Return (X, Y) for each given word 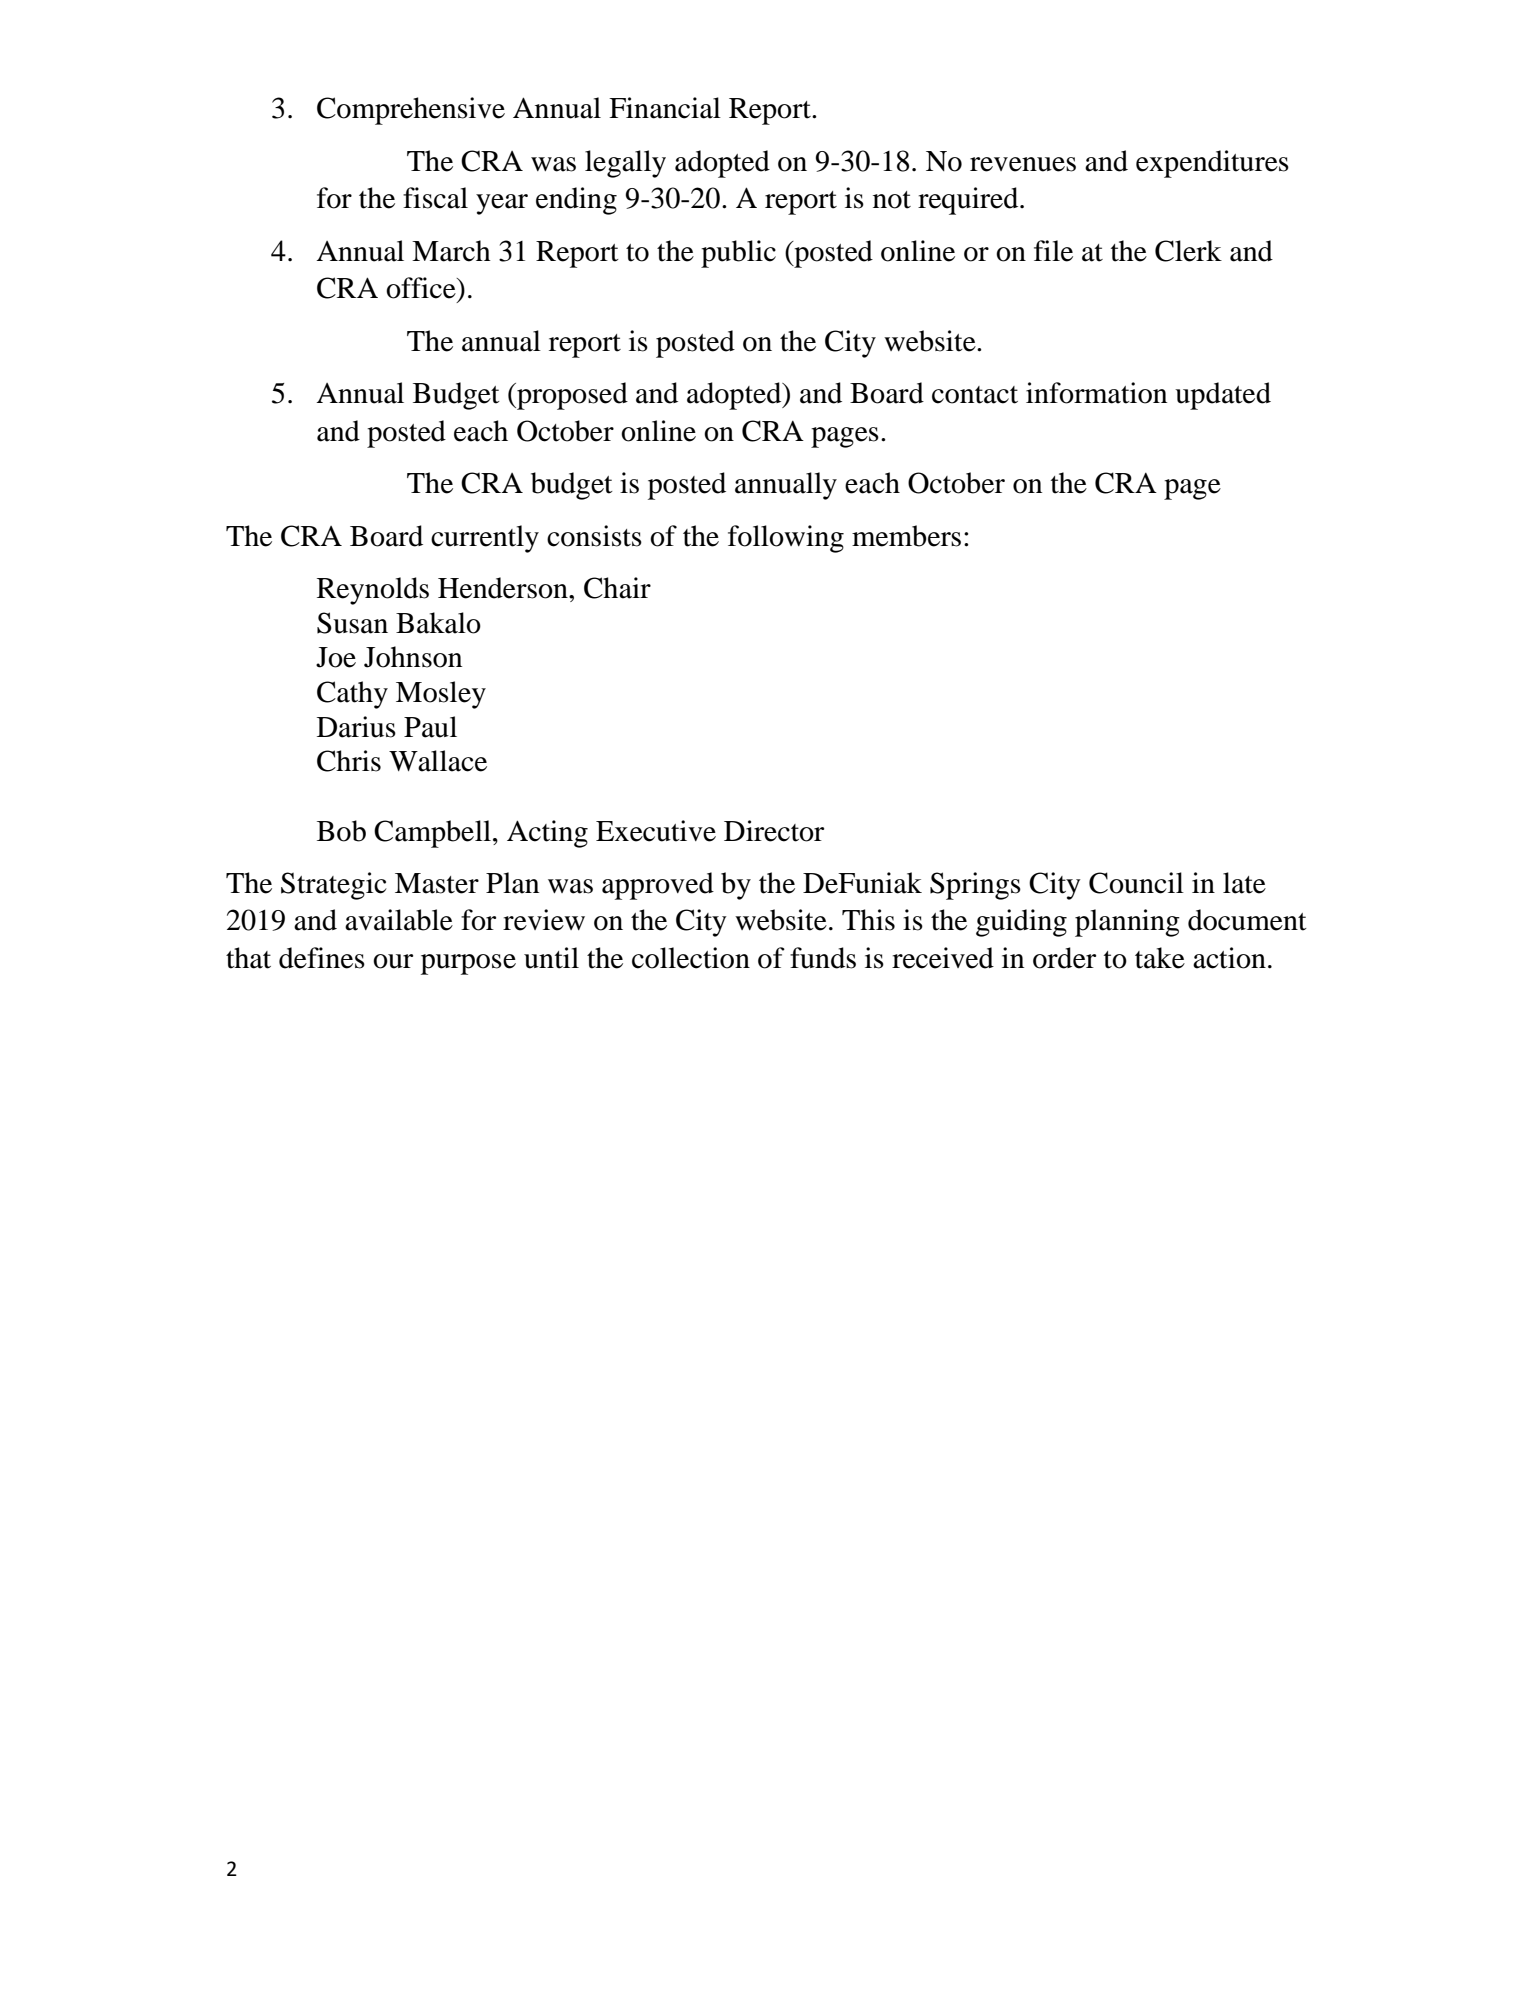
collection (691, 958)
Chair (617, 588)
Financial (665, 108)
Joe (336, 657)
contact (975, 395)
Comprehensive (411, 111)
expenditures (1212, 164)
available (399, 920)
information (1096, 393)
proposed (571, 396)
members (906, 536)
